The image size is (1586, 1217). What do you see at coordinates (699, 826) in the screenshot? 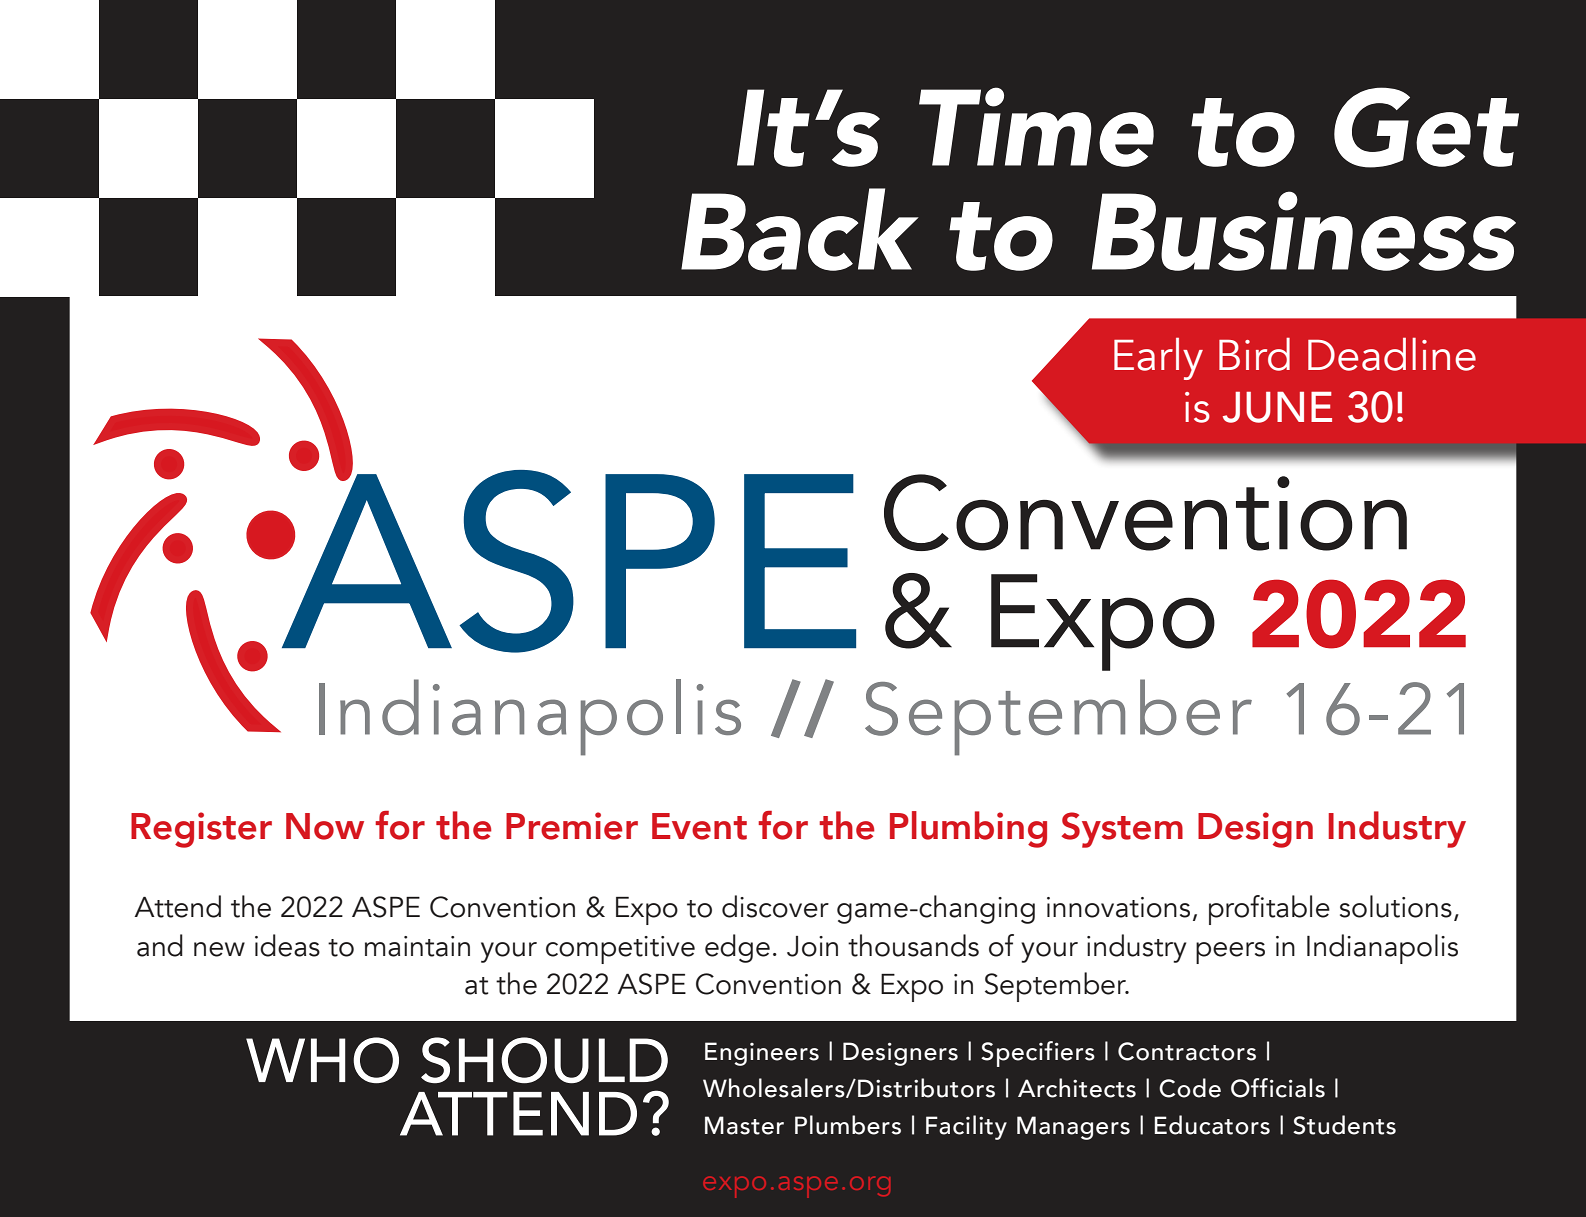
I see `Event` at bounding box center [699, 826].
